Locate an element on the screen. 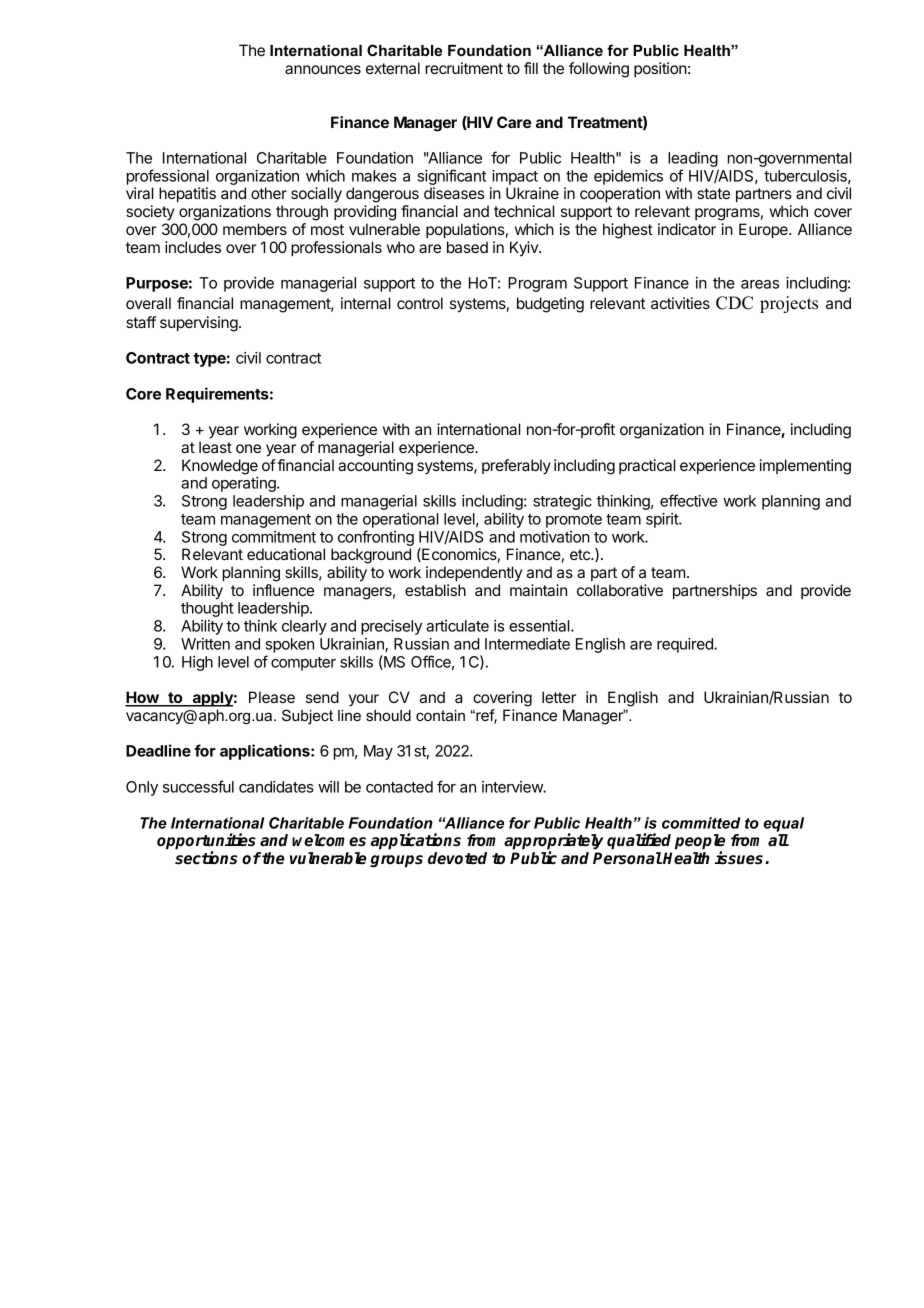  preferably is located at coordinates (516, 467).
